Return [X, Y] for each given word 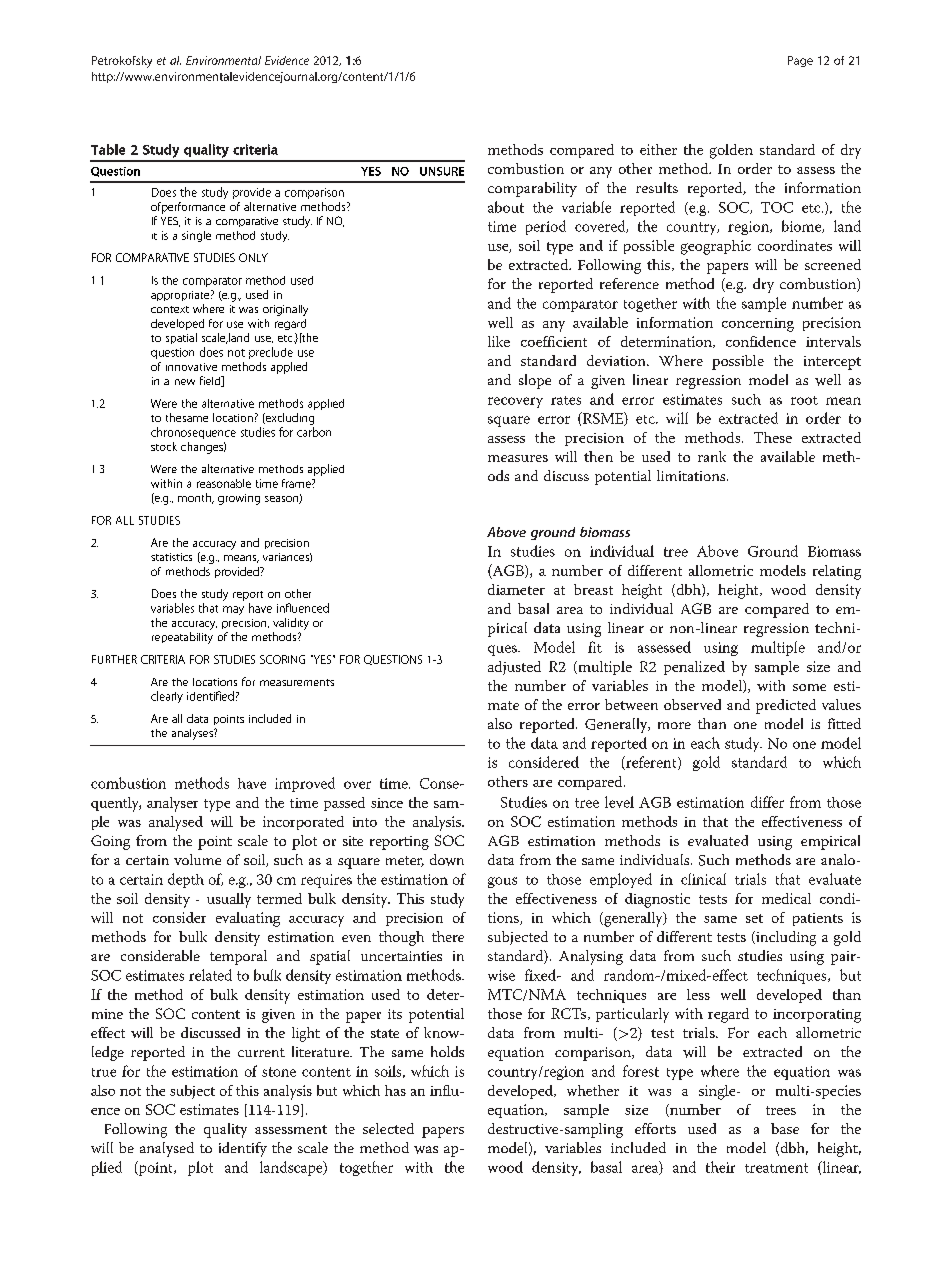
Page [800, 61]
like [499, 341]
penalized [694, 668]
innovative [191, 367]
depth [186, 880]
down [447, 860]
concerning [758, 325]
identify [243, 1149]
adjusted [514, 668]
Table [108, 149]
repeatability [182, 638]
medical [786, 898]
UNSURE [442, 171]
